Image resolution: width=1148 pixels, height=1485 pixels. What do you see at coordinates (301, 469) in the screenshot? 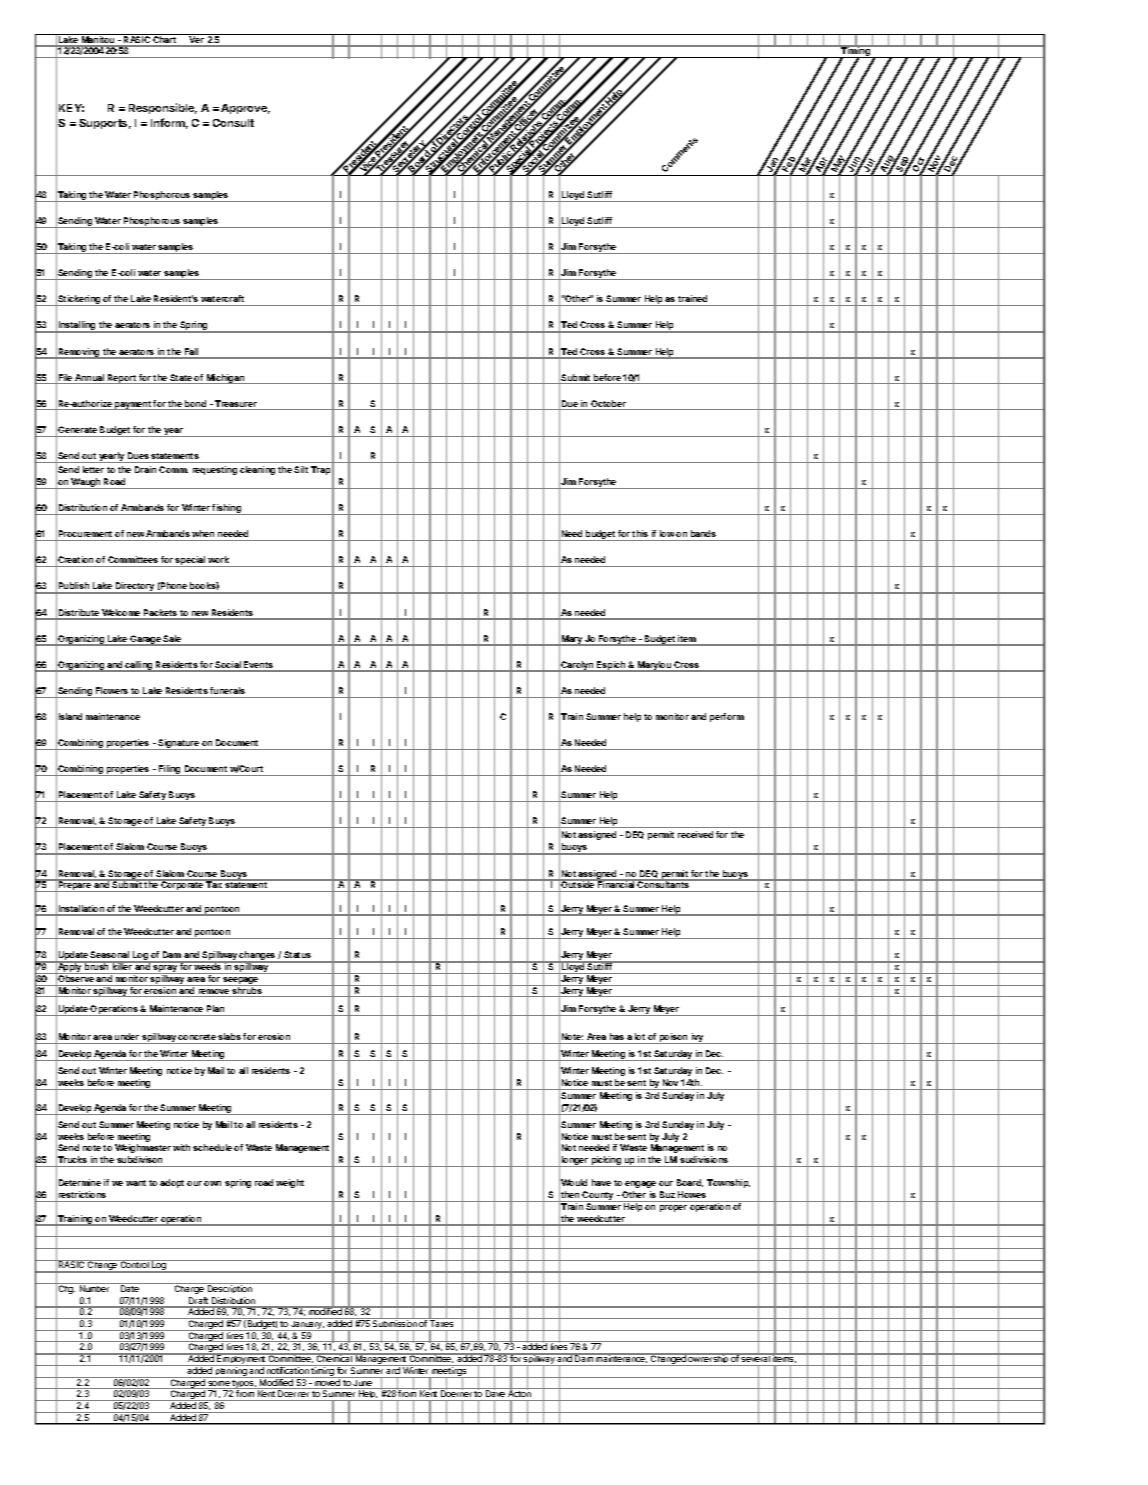
I see `Silt` at bounding box center [301, 469].
